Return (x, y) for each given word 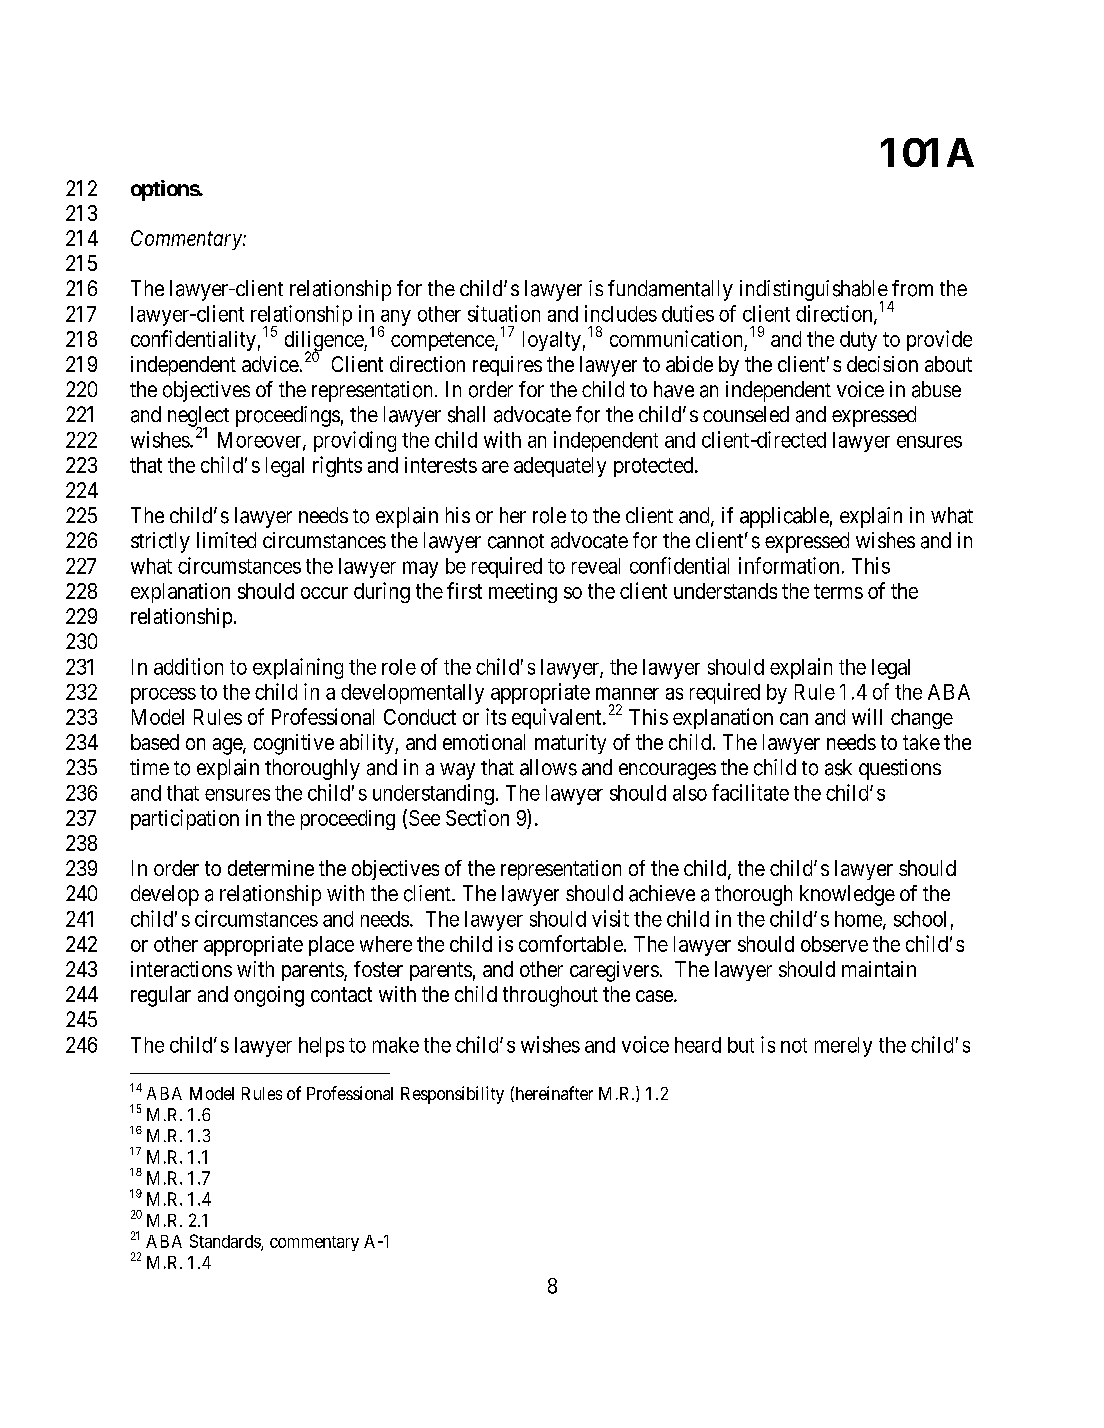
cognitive (294, 744)
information (789, 565)
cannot (516, 541)
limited (226, 540)
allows (548, 767)
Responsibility (452, 1095)
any (394, 319)
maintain (879, 969)
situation (504, 313)
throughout (550, 996)
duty (858, 341)
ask (838, 767)
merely (843, 1047)
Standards (226, 1242)
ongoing (269, 996)
